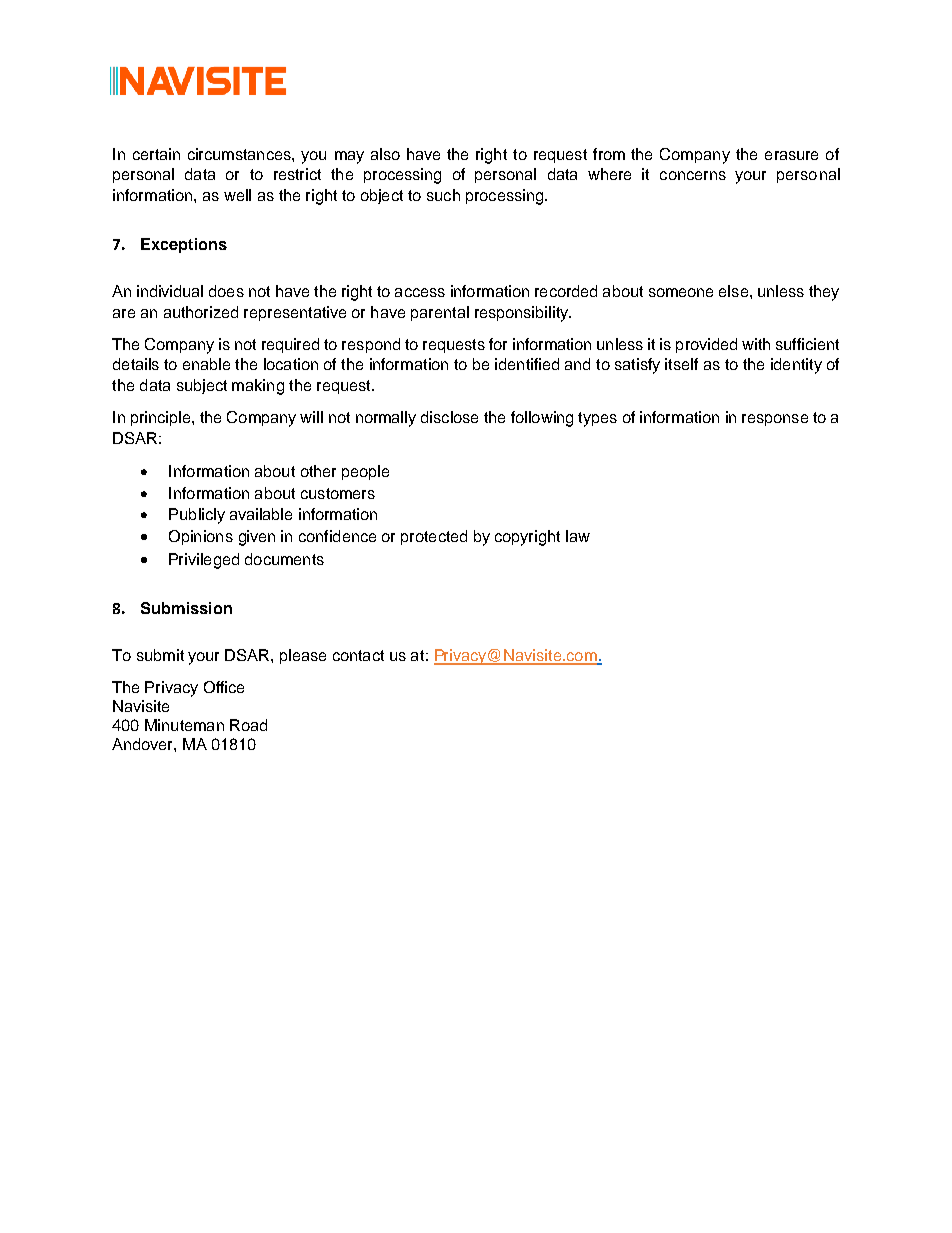 The width and height of the screenshot is (952, 1233). I want to click on protected, so click(434, 537).
